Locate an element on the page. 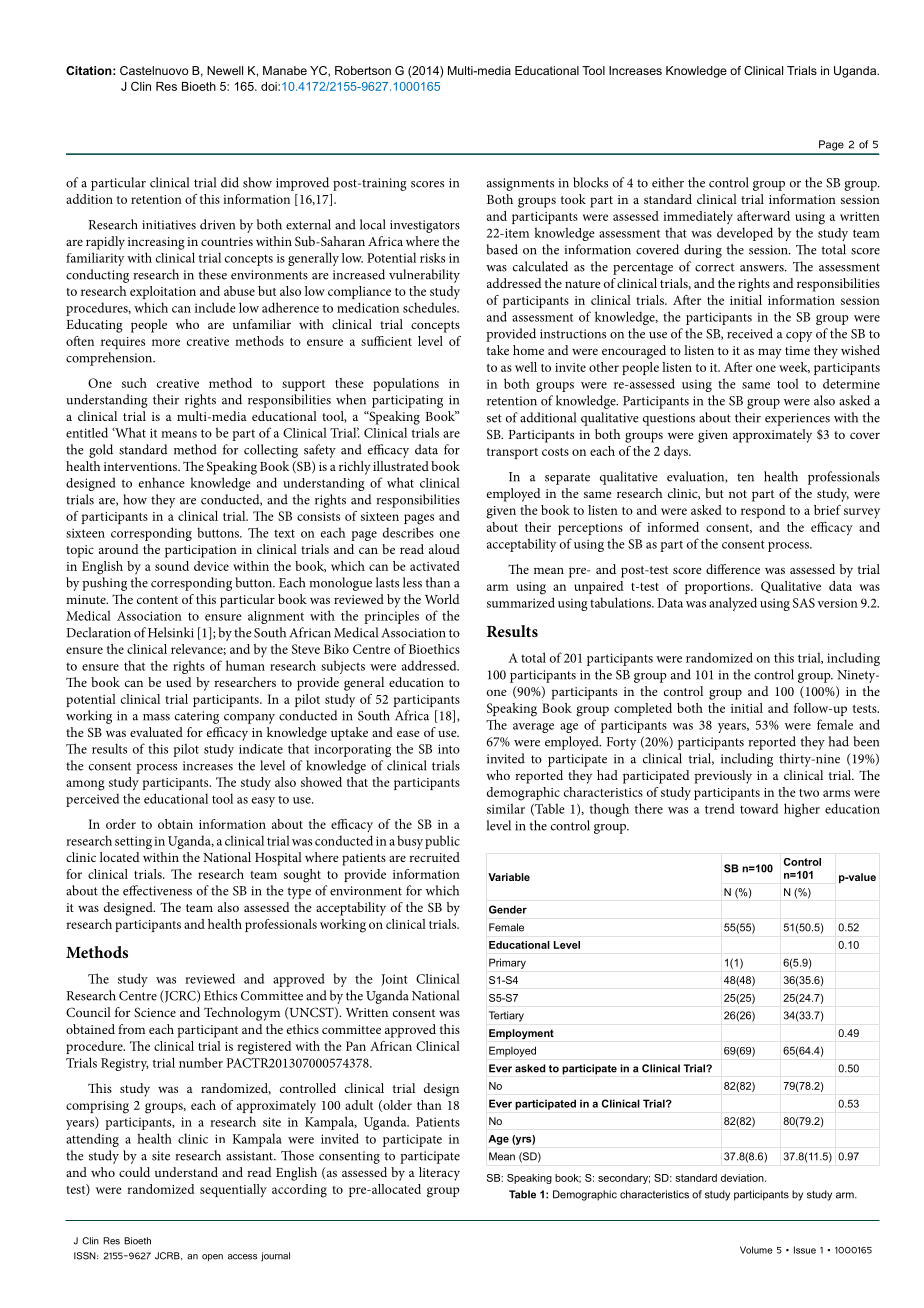  literacy is located at coordinates (439, 1174).
